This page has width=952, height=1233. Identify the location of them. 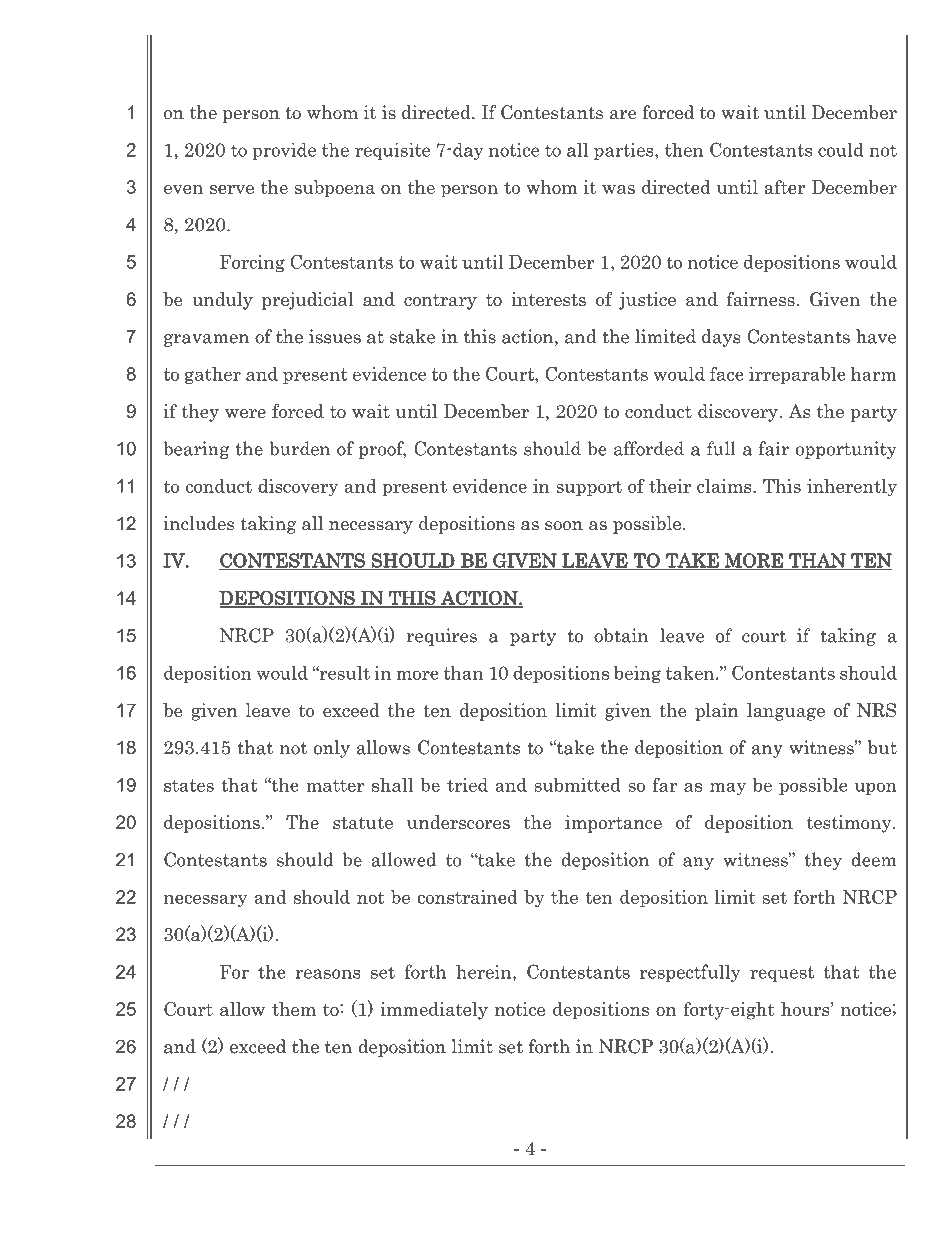
(294, 1009).
